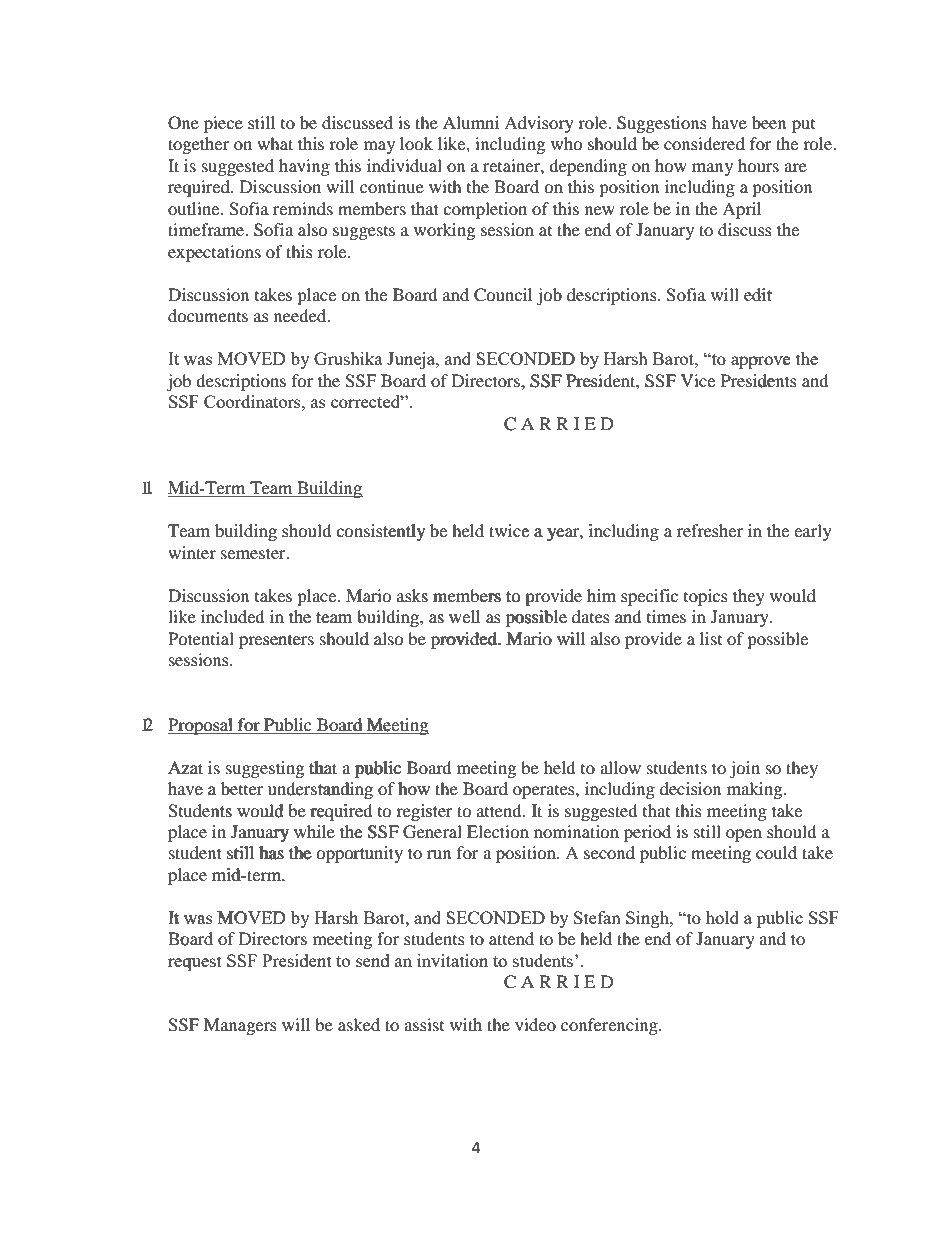 Image resolution: width=952 pixels, height=1233 pixels. What do you see at coordinates (722, 917) in the image?
I see `hold` at bounding box center [722, 917].
